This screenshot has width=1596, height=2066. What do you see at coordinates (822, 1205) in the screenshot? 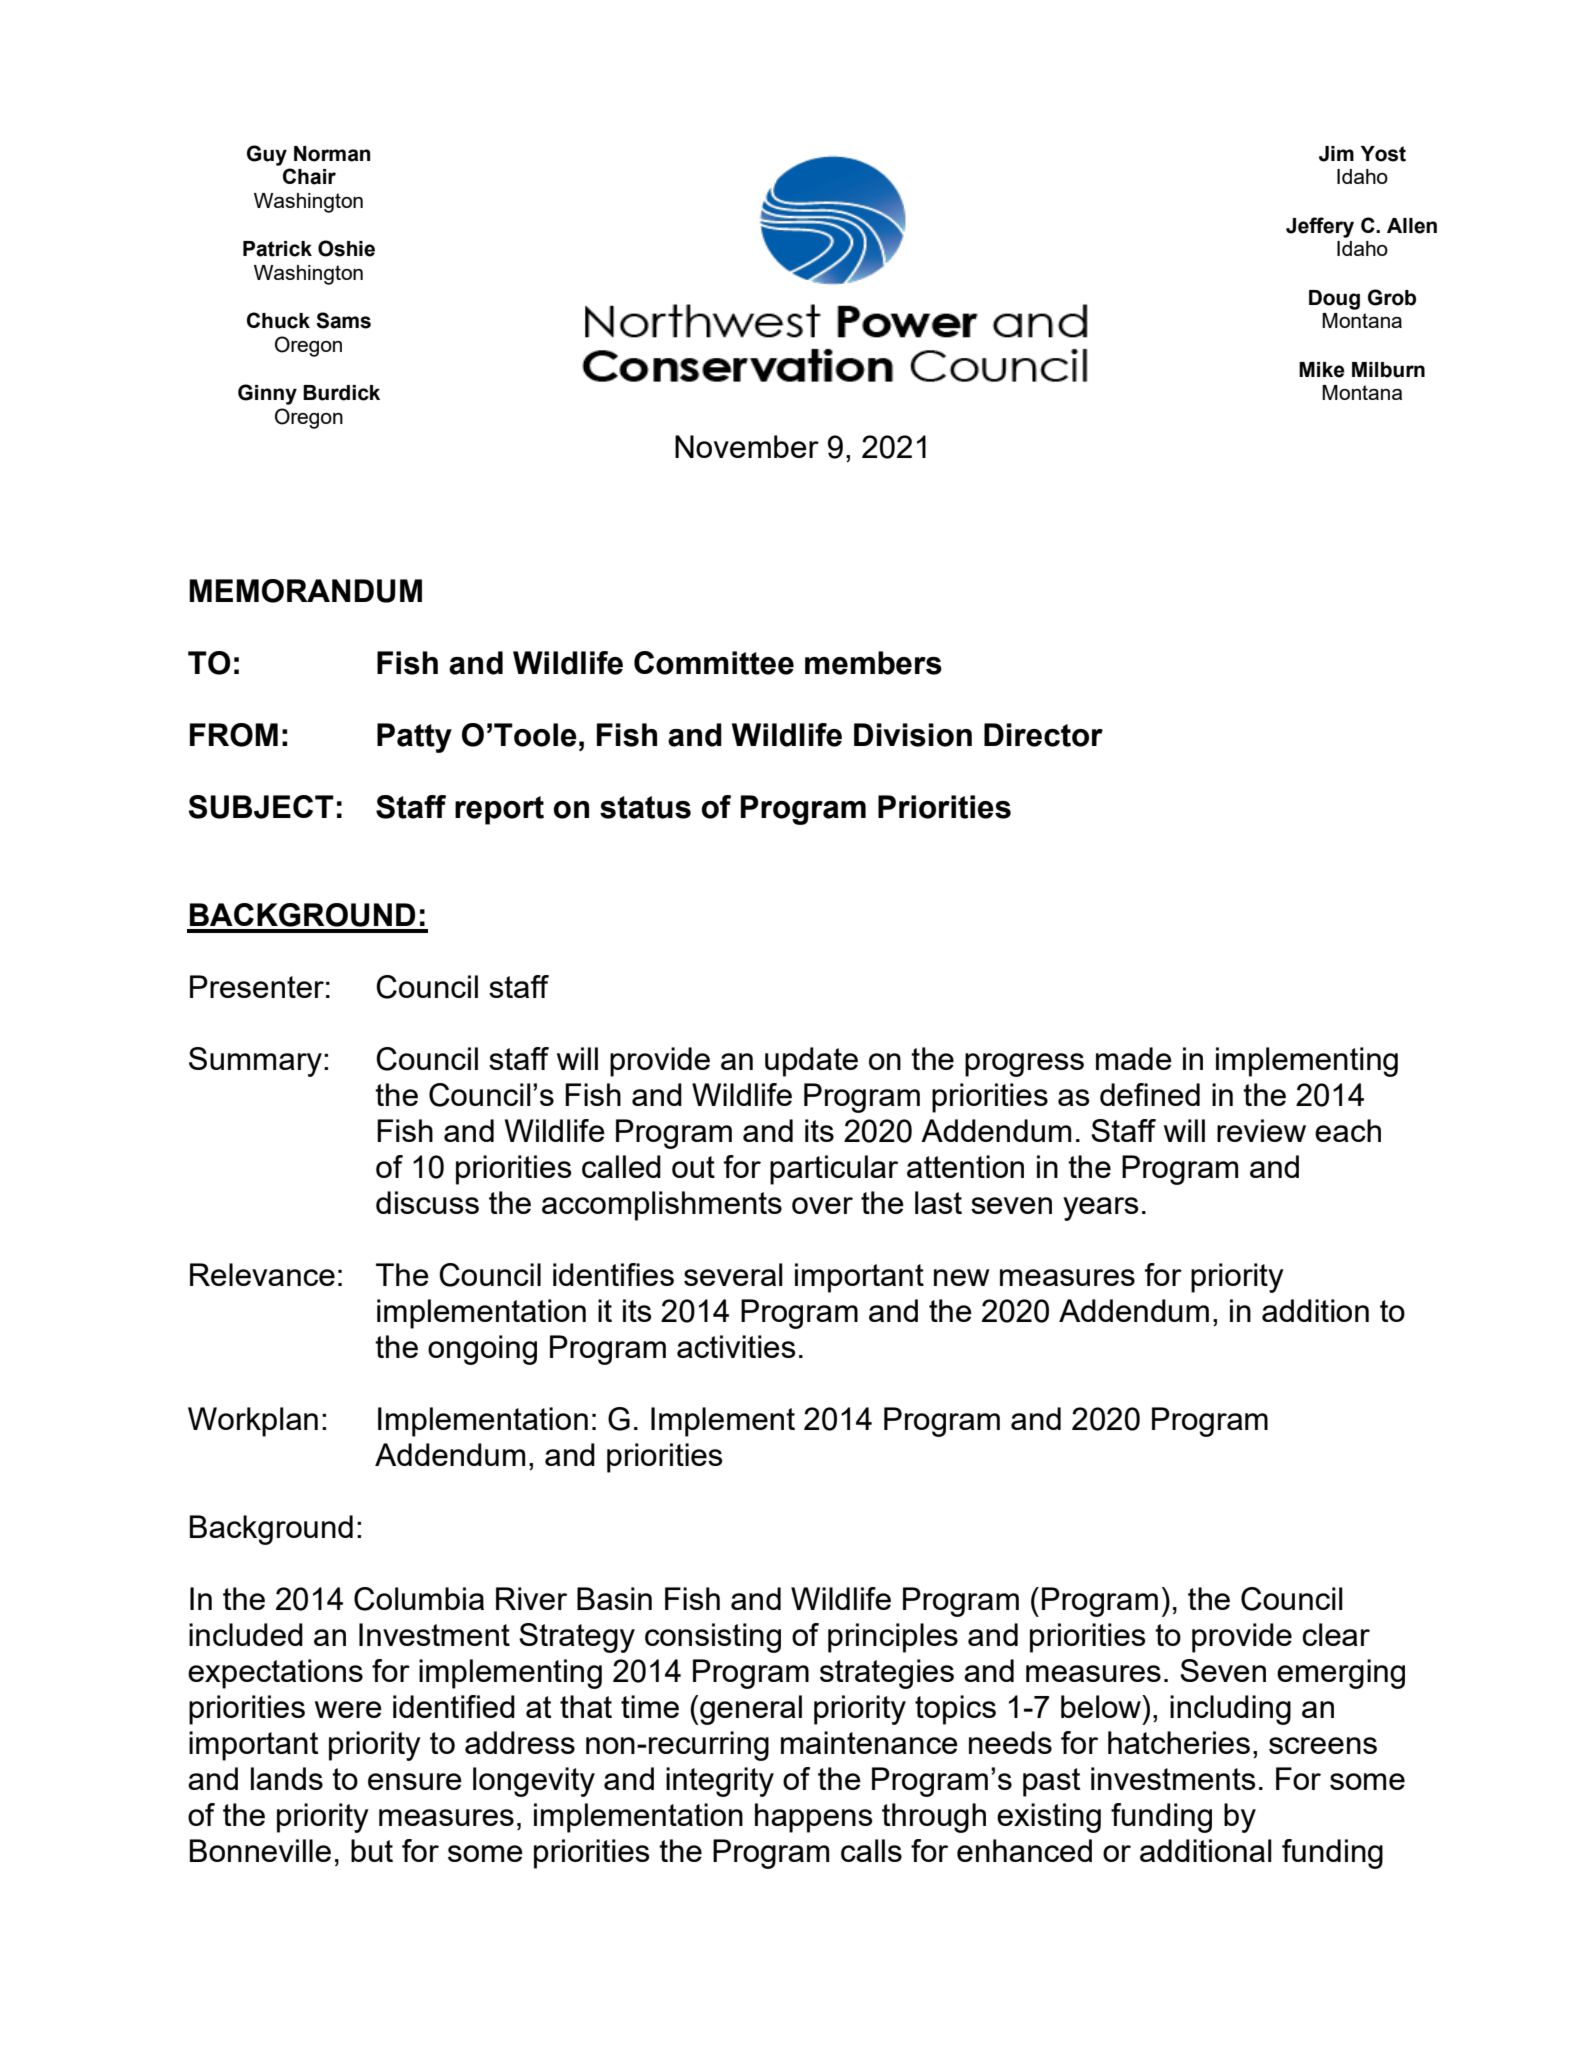
I see `over` at bounding box center [822, 1205].
